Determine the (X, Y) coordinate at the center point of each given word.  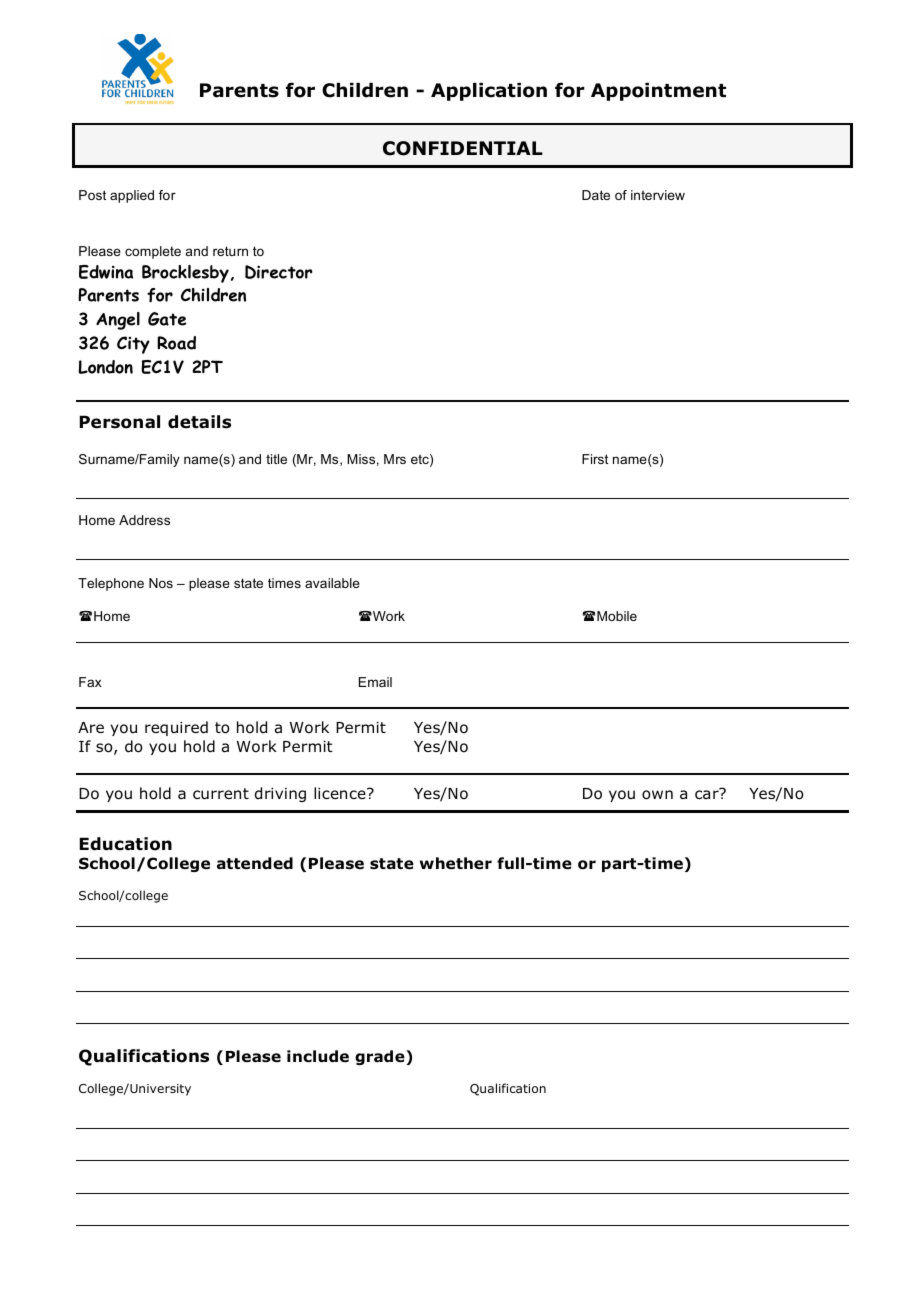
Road (176, 343)
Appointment (658, 92)
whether (456, 863)
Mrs (395, 459)
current (221, 794)
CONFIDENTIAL (463, 148)
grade (381, 1057)
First (595, 459)
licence (341, 793)
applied (132, 196)
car (708, 794)
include (318, 1056)
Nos (161, 583)
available (332, 583)
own (657, 795)
